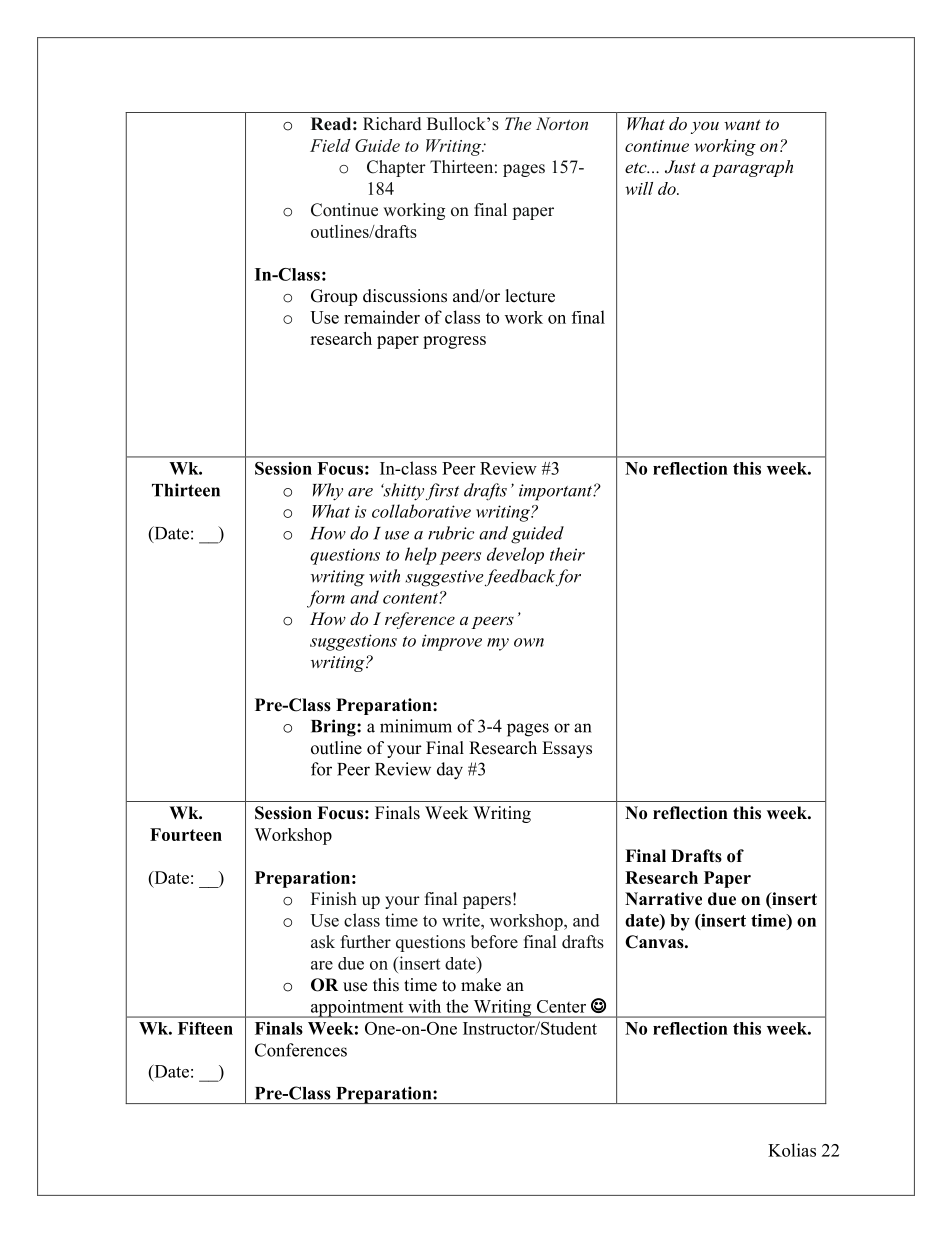 Image resolution: width=952 pixels, height=1233 pixels. Describe the element at coordinates (328, 492) in the screenshot. I see `Why` at that location.
